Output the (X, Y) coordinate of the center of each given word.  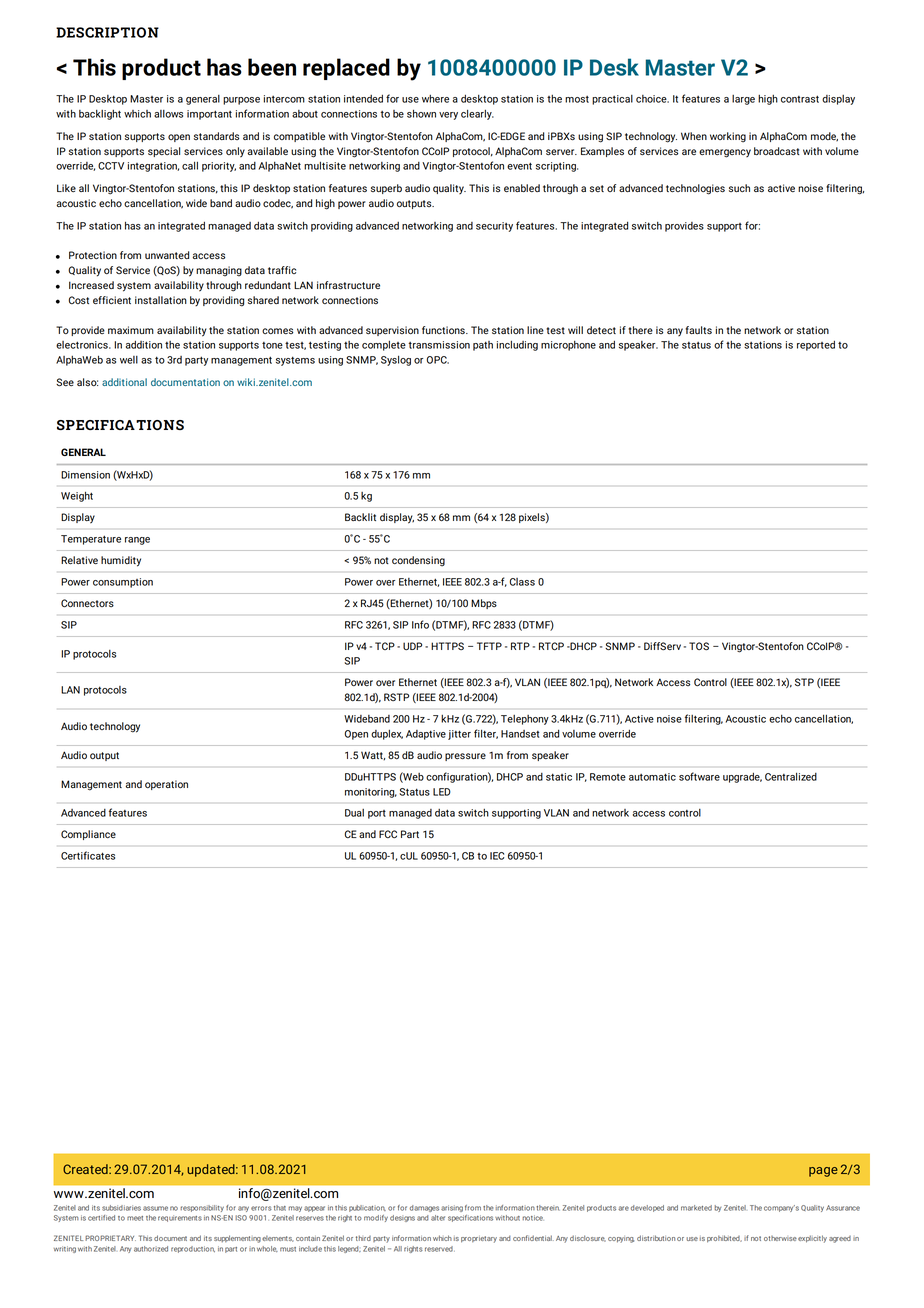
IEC (497, 856)
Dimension (85, 475)
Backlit (360, 517)
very (448, 116)
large (743, 100)
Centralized (791, 777)
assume (155, 1208)
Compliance (88, 835)
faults (699, 330)
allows (168, 114)
